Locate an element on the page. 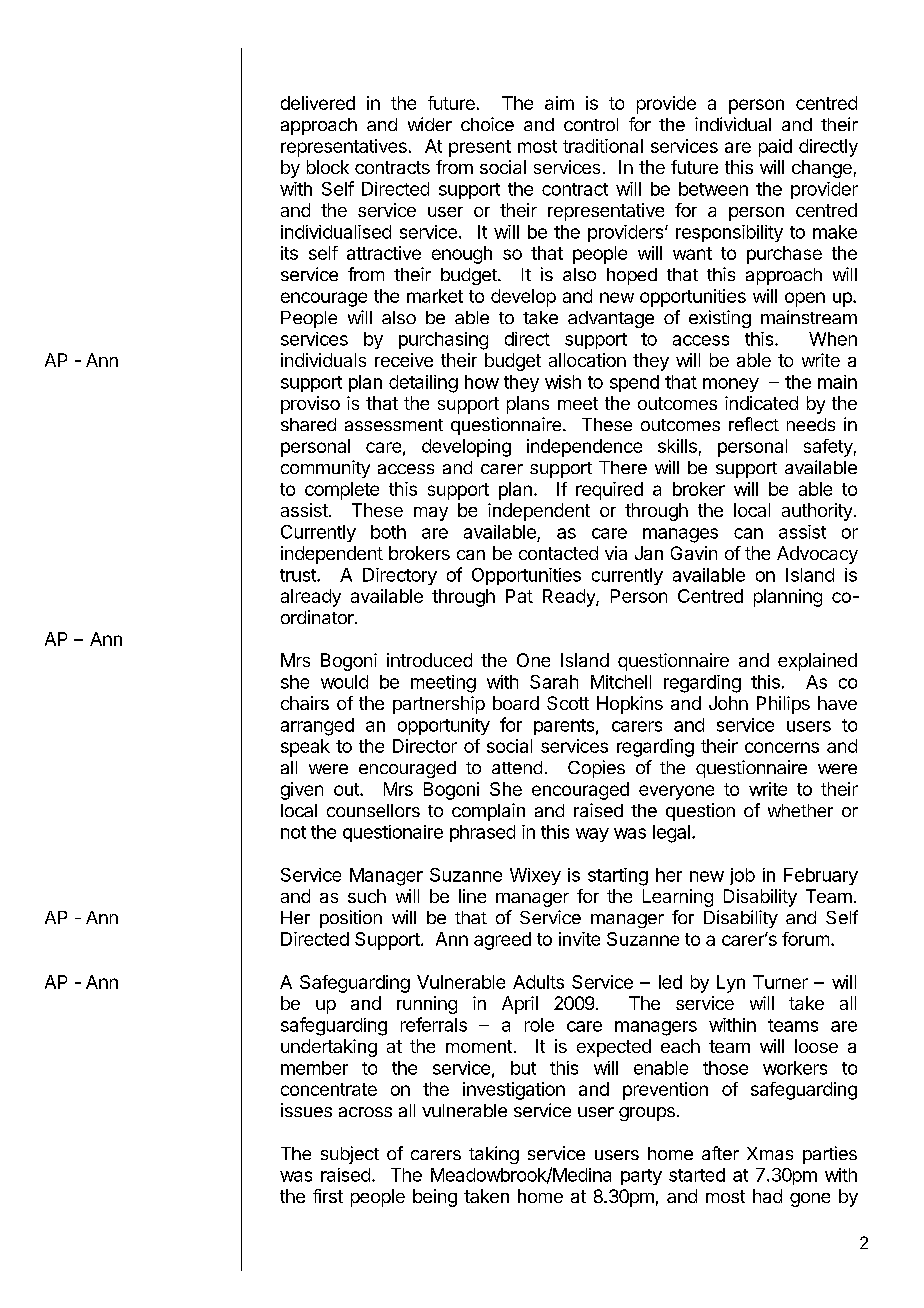  whether is located at coordinates (800, 810).
